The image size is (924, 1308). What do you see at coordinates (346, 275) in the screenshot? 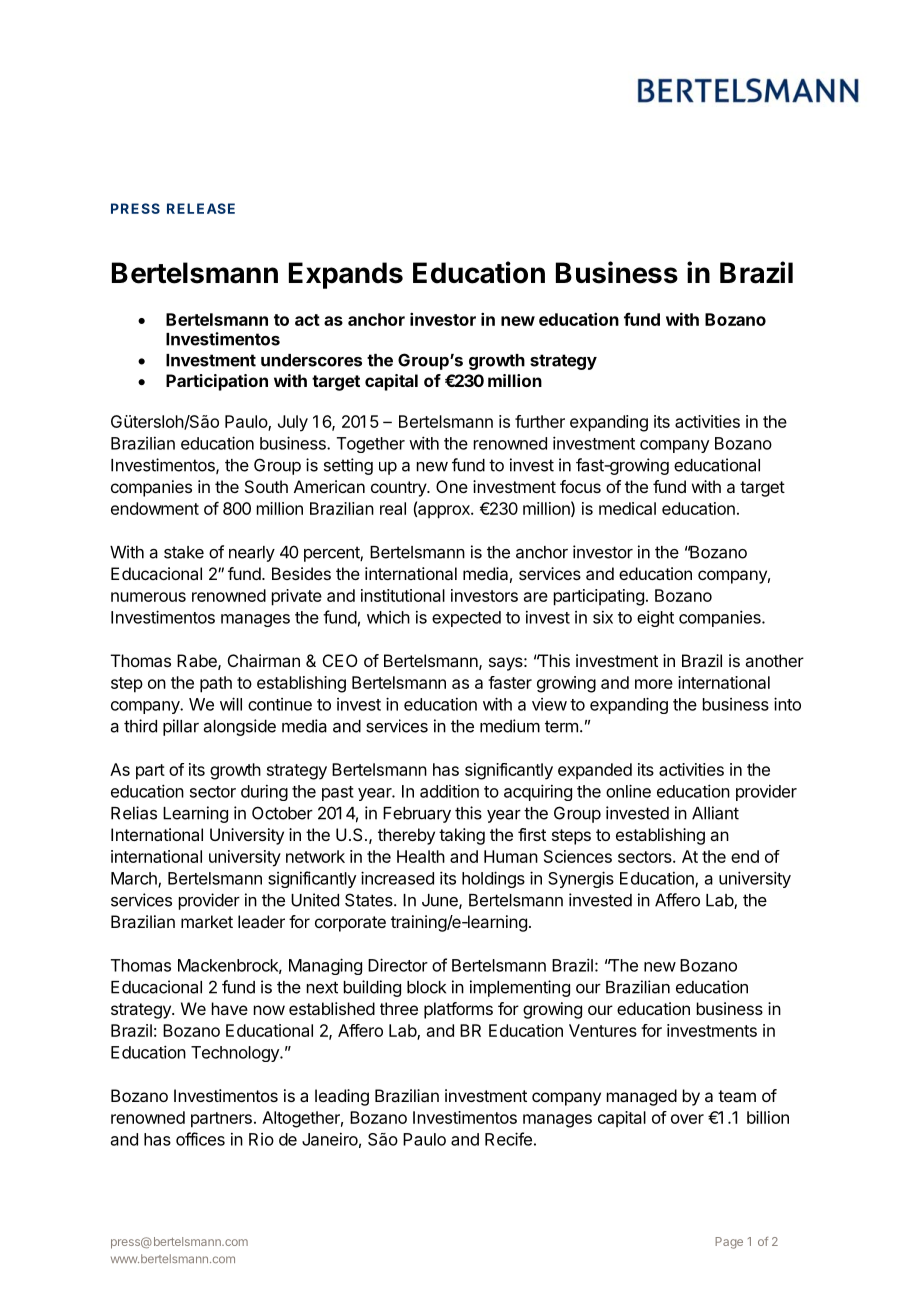
I see `Expands` at bounding box center [346, 275].
